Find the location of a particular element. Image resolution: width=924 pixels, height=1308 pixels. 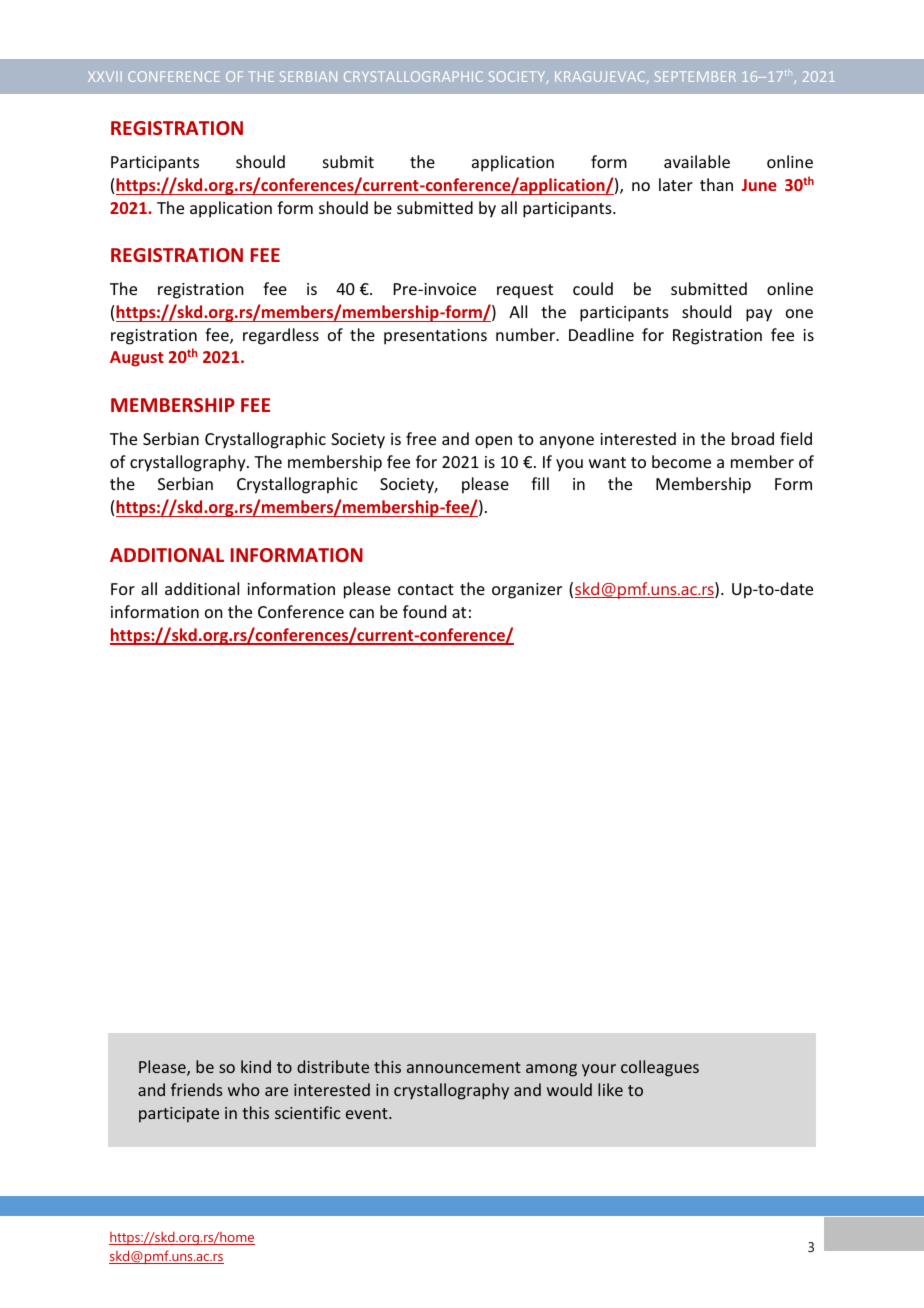

announcement is located at coordinates (464, 1067).
